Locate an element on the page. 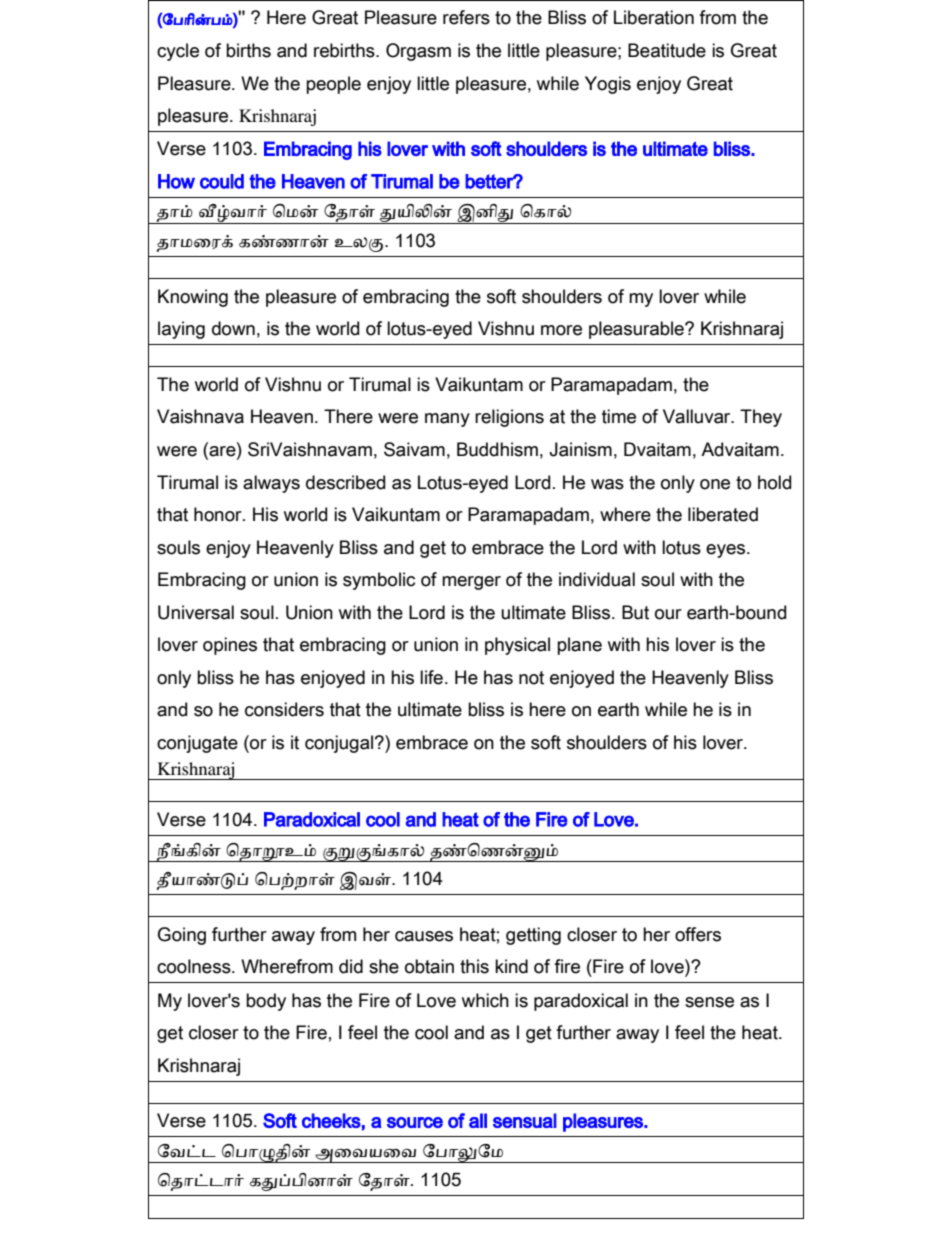  conjugate is located at coordinates (197, 744).
